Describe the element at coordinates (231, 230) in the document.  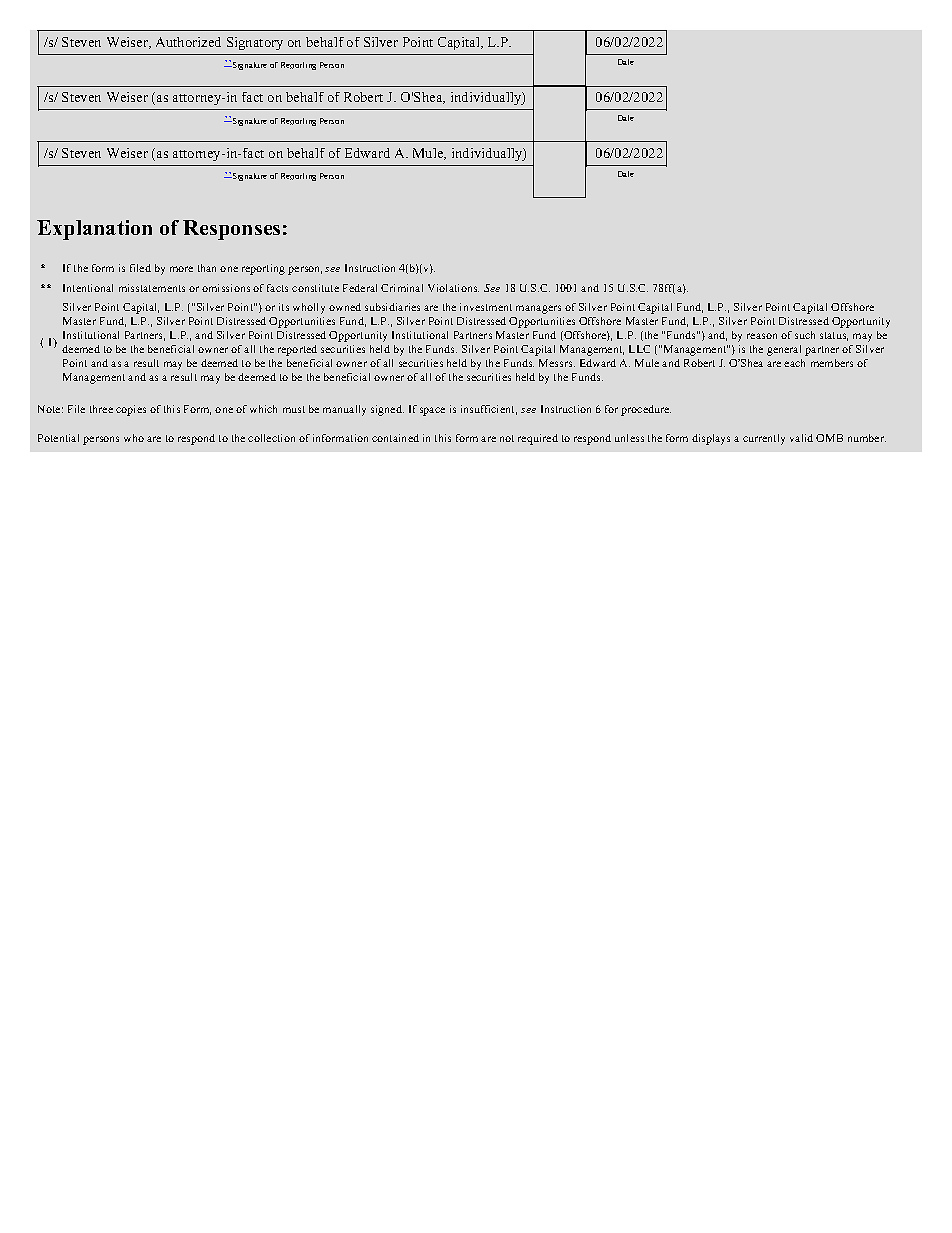
I see `Responses` at that location.
